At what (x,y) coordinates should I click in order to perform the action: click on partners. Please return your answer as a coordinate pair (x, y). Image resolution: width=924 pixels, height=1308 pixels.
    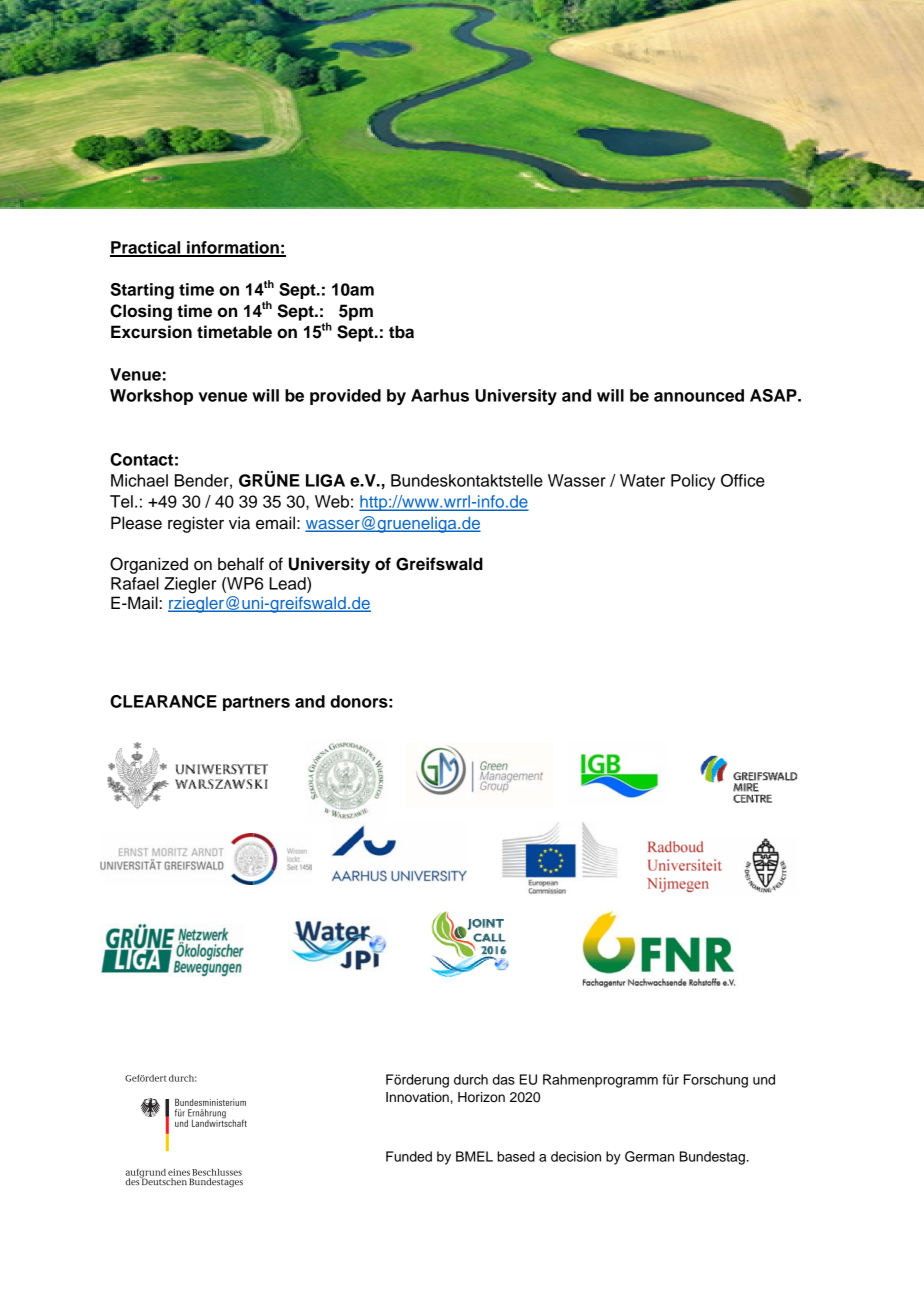
    Looking at the image, I should click on (256, 703).
